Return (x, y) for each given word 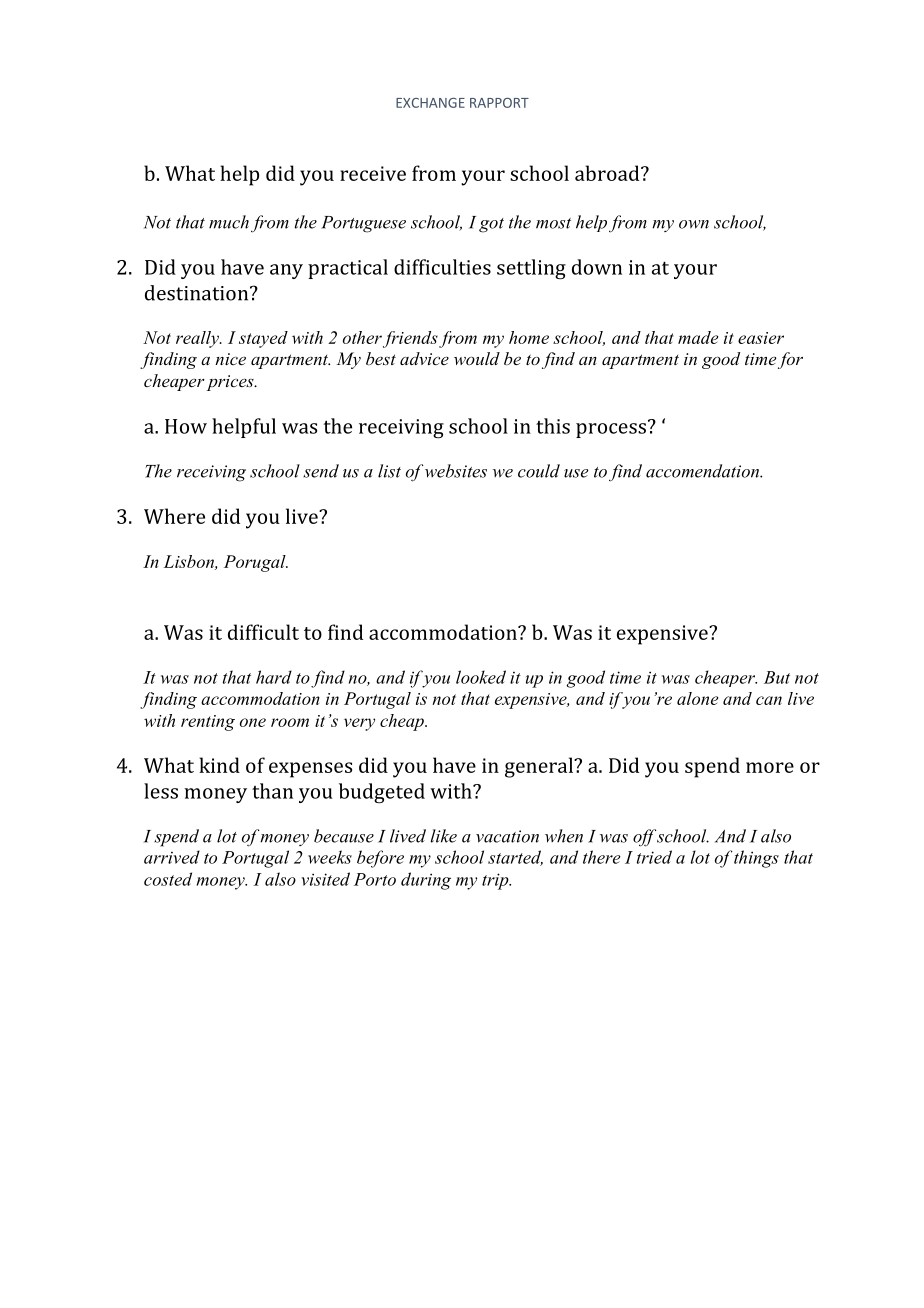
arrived (172, 857)
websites (456, 471)
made (698, 337)
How (186, 426)
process (611, 430)
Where (174, 516)
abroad (608, 173)
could (539, 471)
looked (481, 677)
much (229, 222)
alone (697, 698)
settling (531, 269)
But (777, 677)
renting (208, 723)
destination (198, 293)
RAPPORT (499, 103)
